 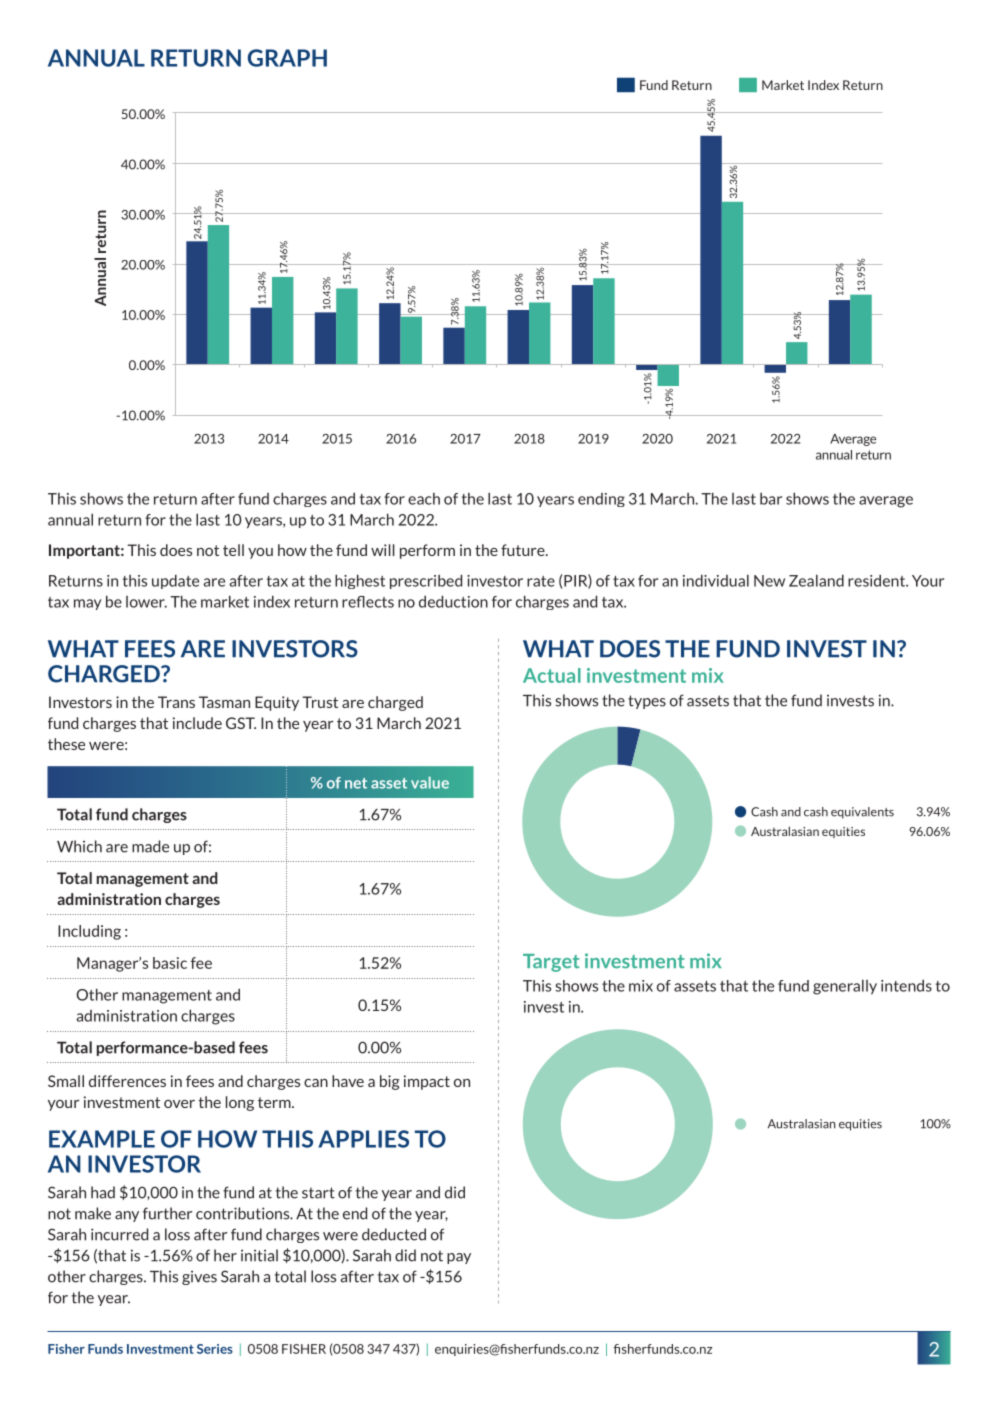 What do you see at coordinates (430, 783) in the screenshot?
I see `value` at bounding box center [430, 783].
